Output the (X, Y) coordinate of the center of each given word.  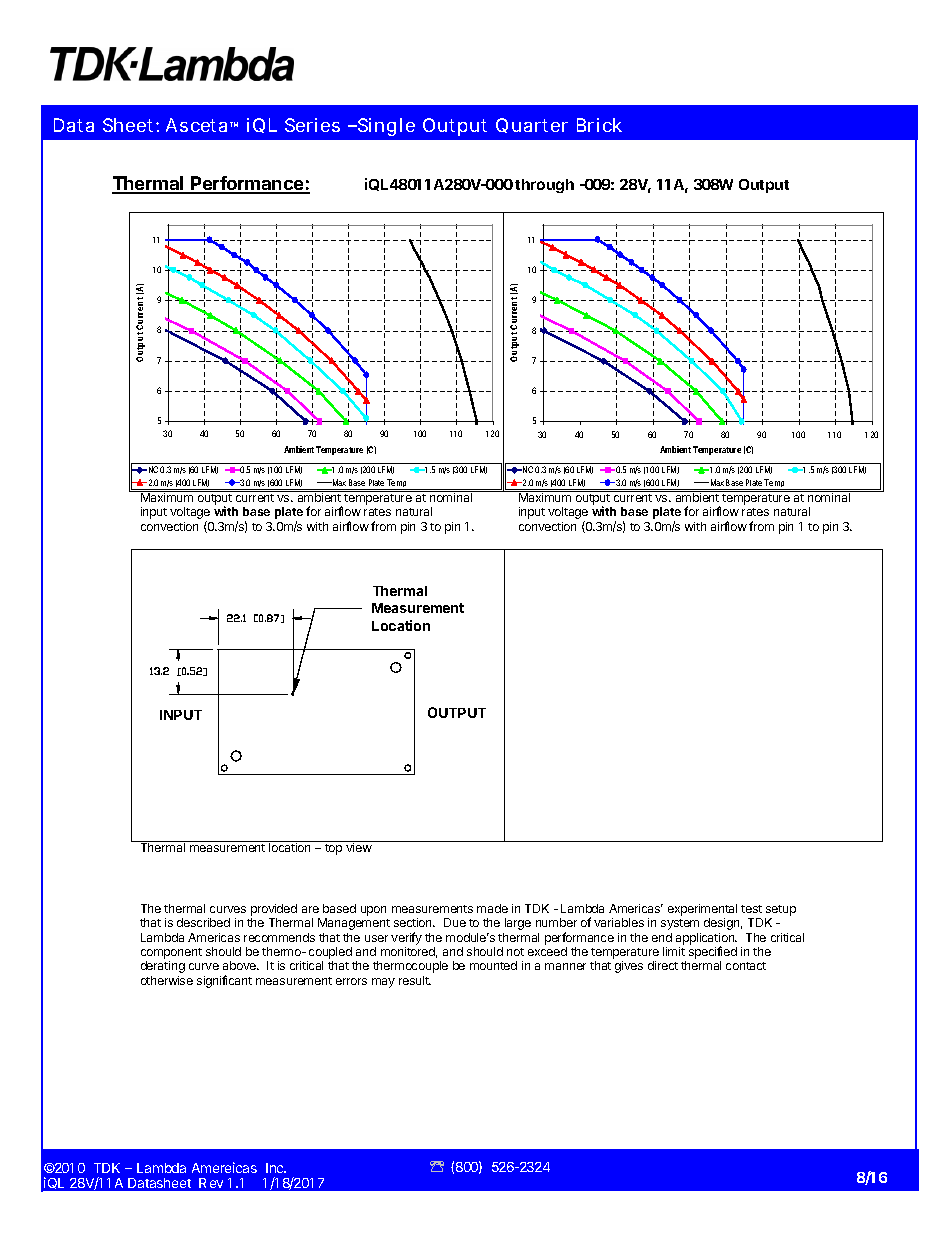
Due (455, 922)
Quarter (532, 125)
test (751, 909)
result (415, 980)
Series (312, 125)
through (544, 186)
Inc (276, 1168)
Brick (599, 125)
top (333, 849)
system (680, 924)
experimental (702, 911)
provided (274, 911)
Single (385, 127)
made (492, 908)
